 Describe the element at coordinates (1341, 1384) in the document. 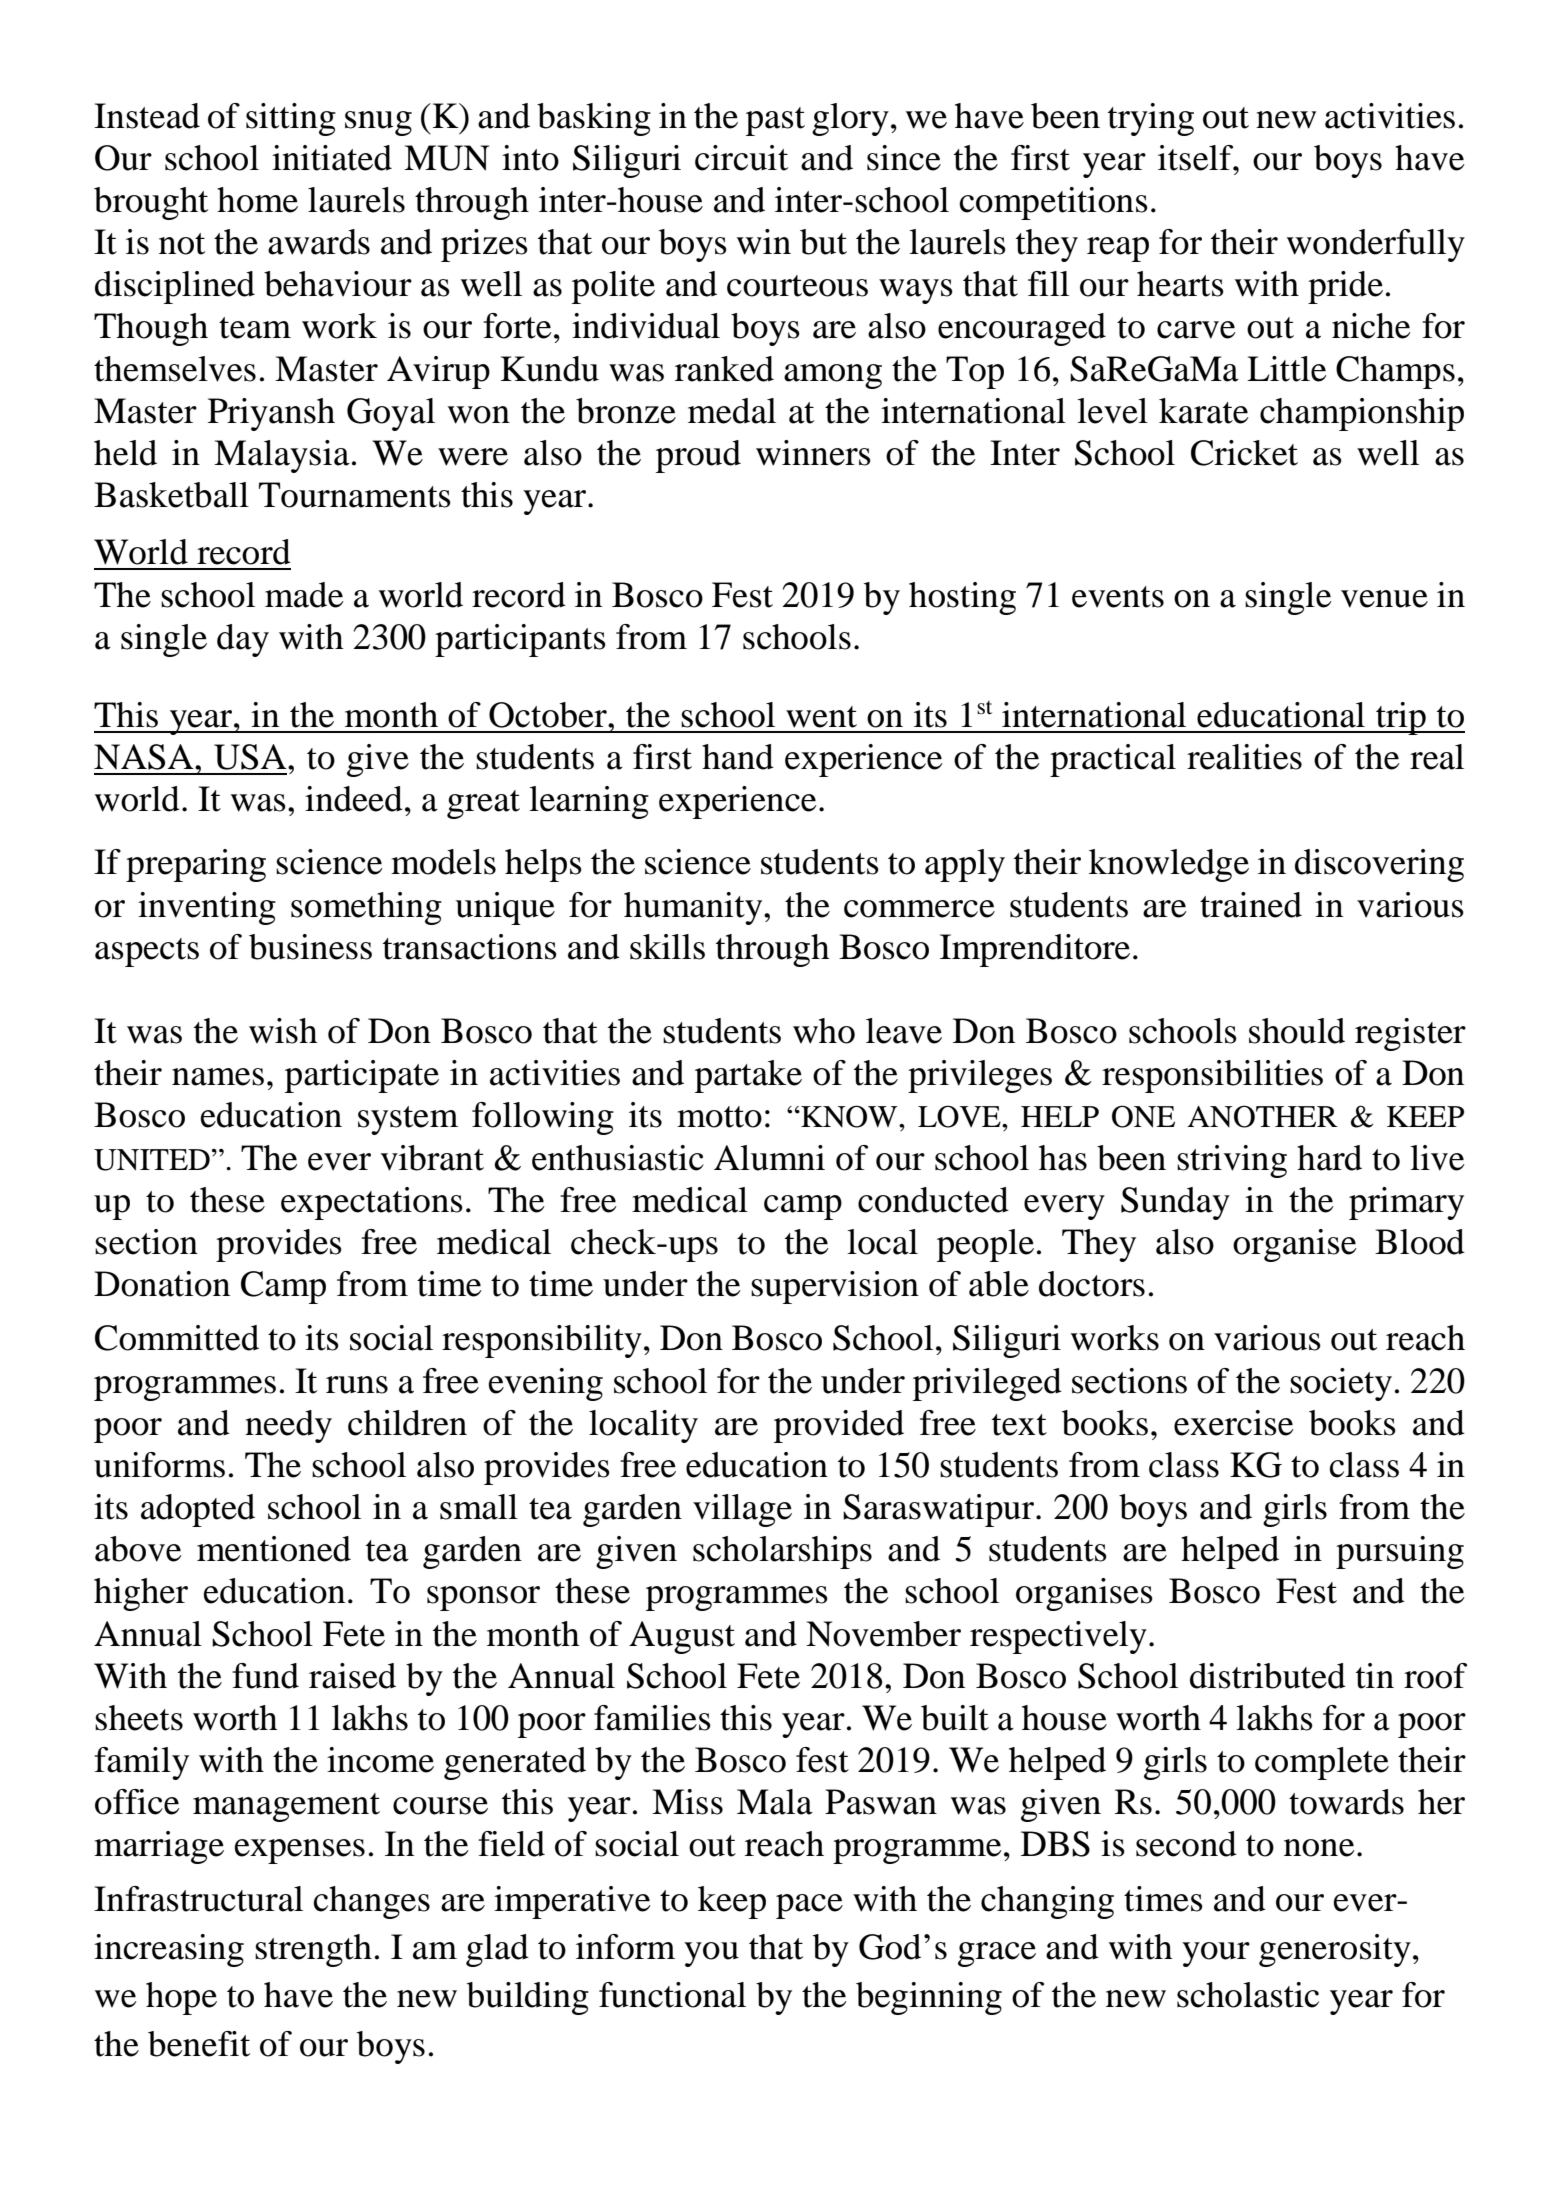

I see `society` at that location.
